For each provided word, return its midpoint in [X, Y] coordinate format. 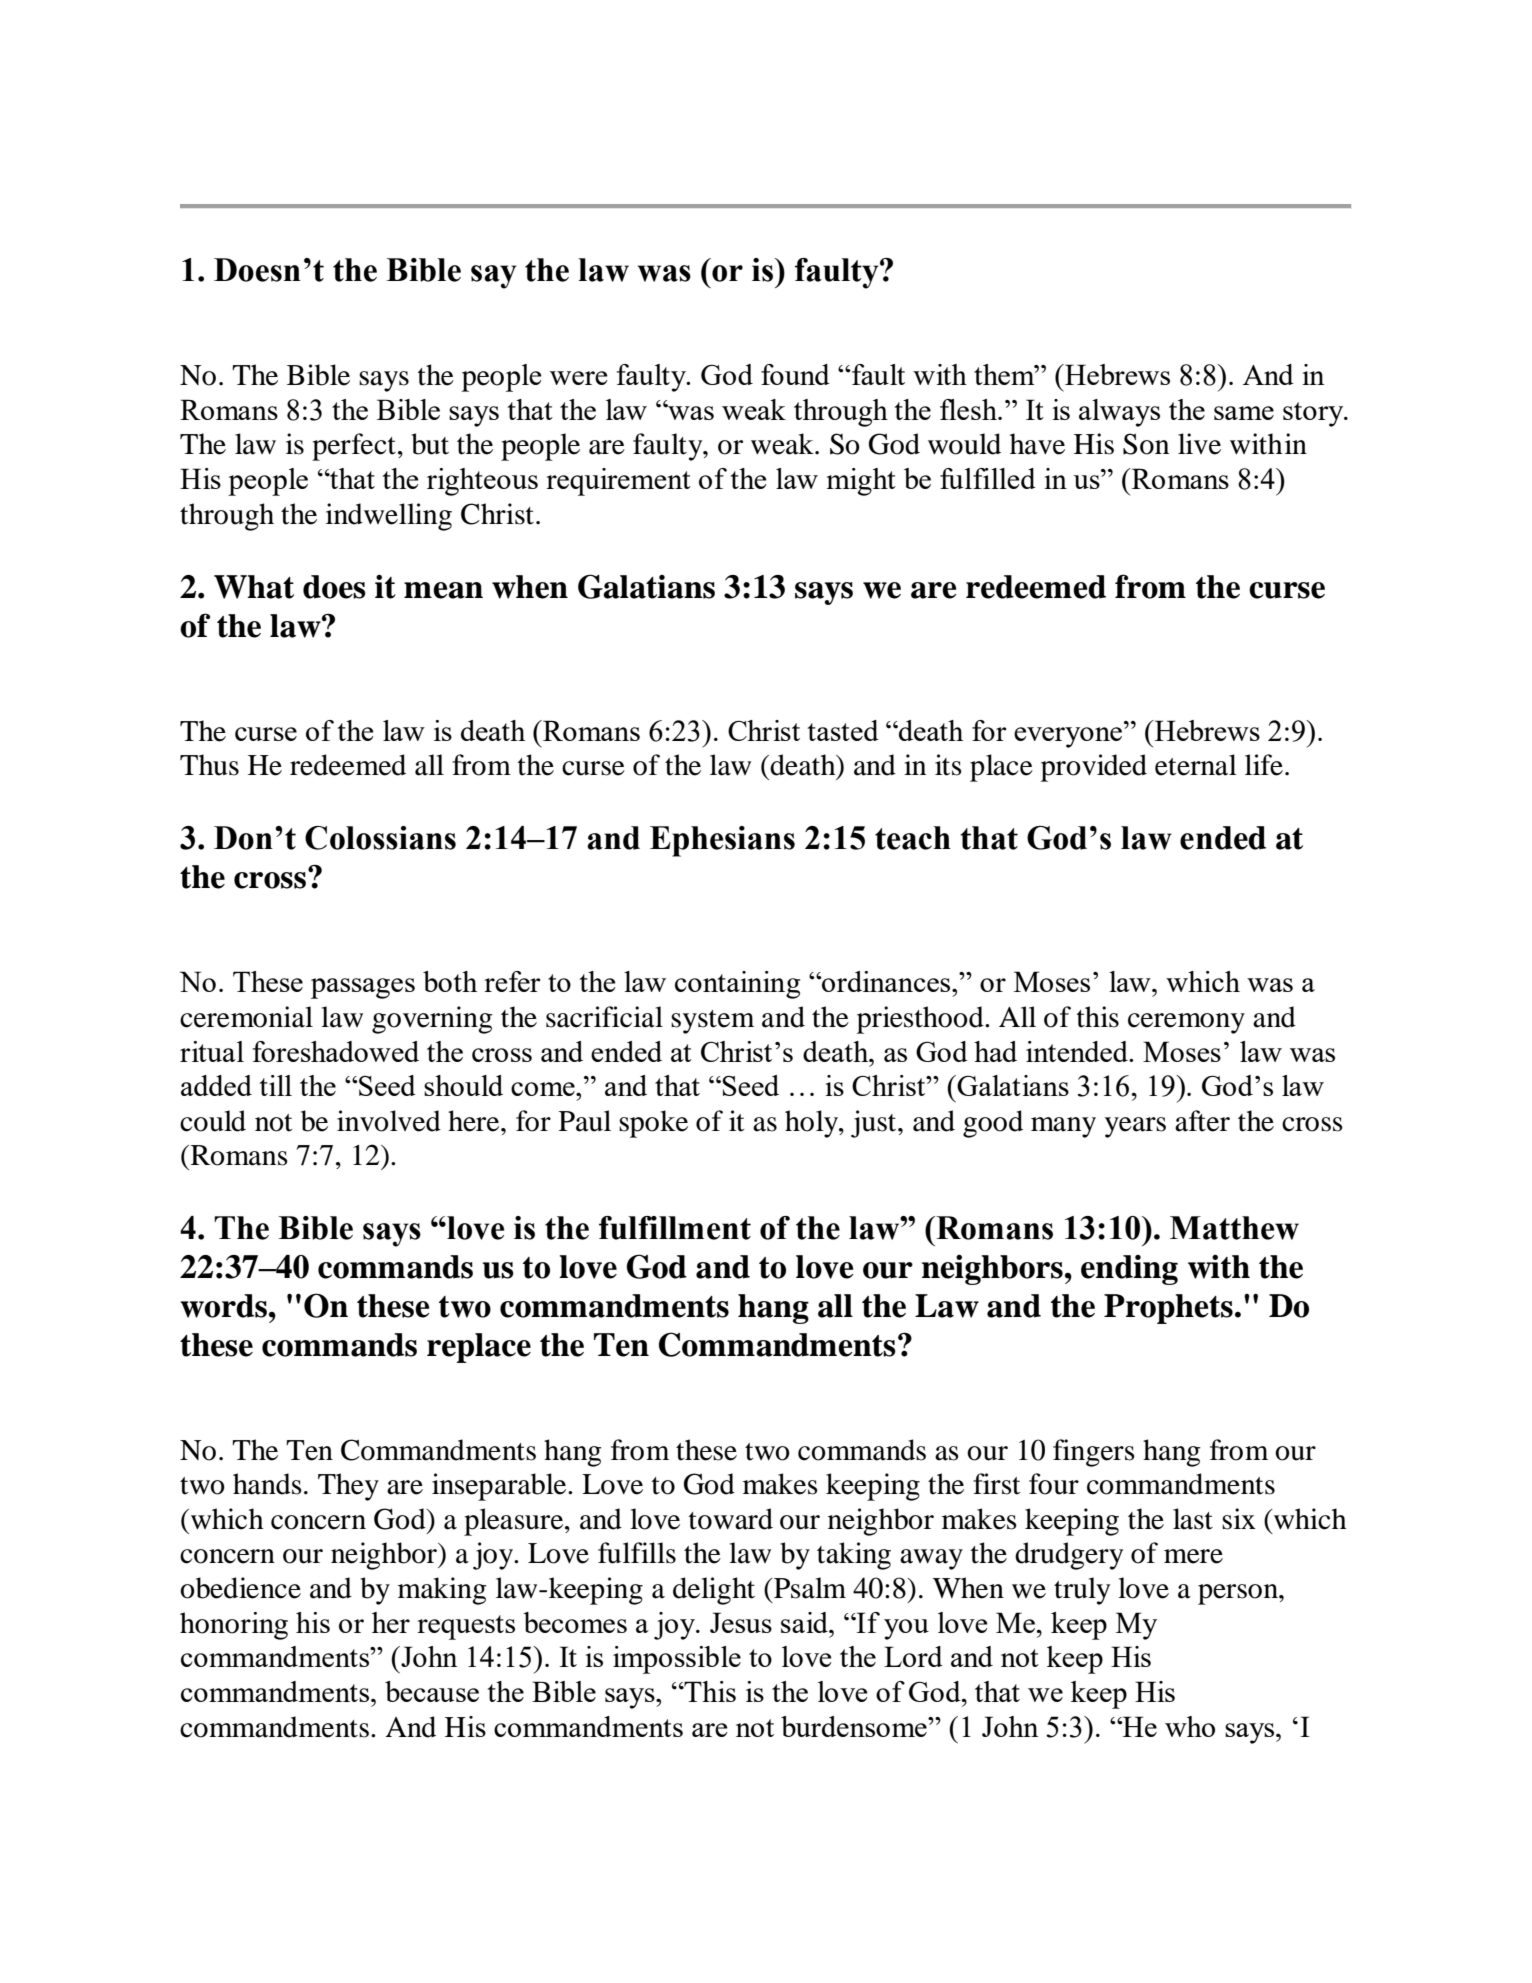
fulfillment [675, 1228]
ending [1129, 1270]
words [223, 1306]
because [432, 1691]
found [795, 374]
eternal [1196, 765]
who [1190, 1726]
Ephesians [722, 841]
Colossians [380, 838]
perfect [354, 447]
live [1199, 444]
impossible [677, 1660]
